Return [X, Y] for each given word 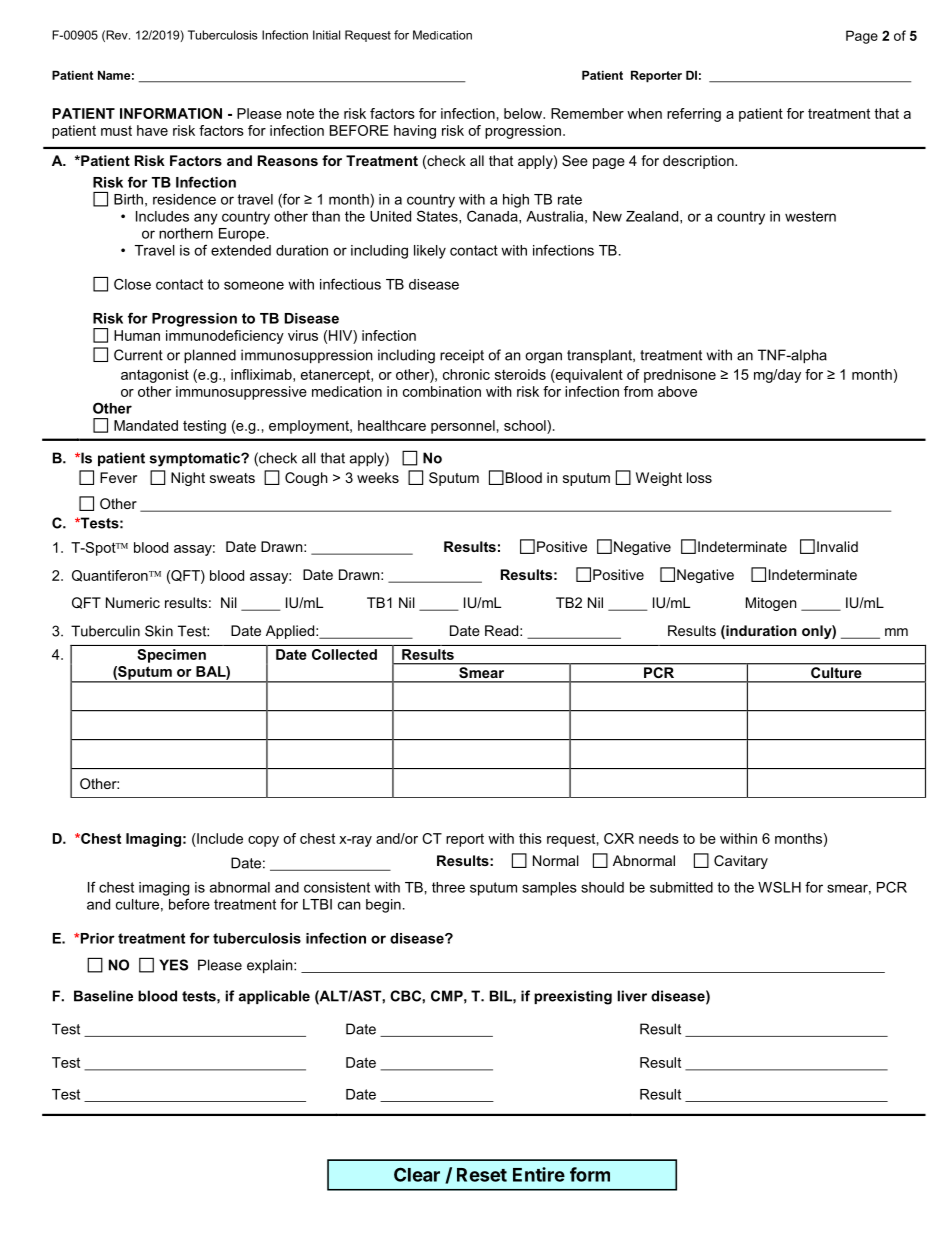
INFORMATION [171, 113]
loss [699, 477]
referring [694, 115]
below [524, 113]
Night [188, 479]
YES [173, 965]
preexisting [573, 997]
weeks [378, 477]
